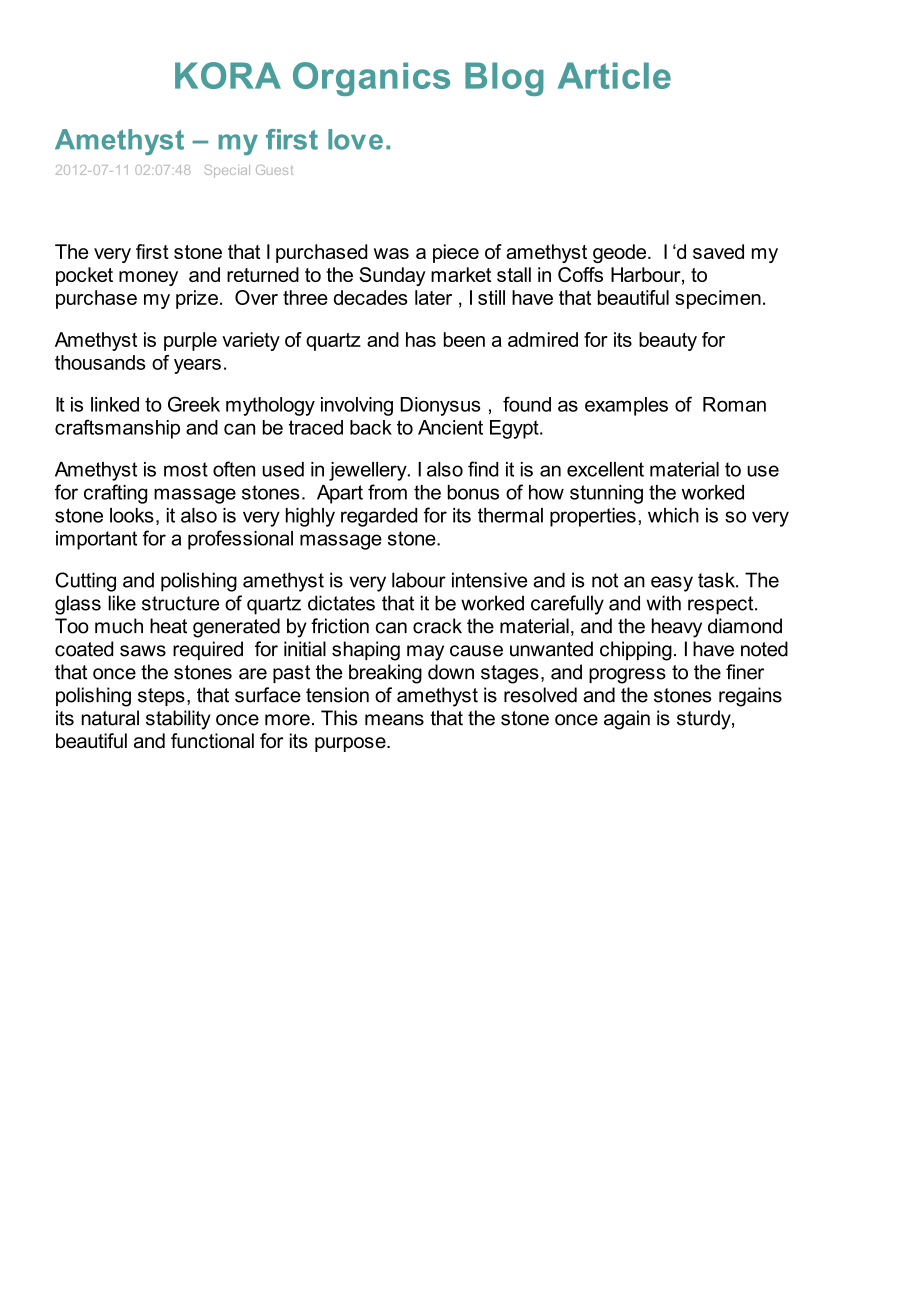  I want to click on Article, so click(614, 75).
